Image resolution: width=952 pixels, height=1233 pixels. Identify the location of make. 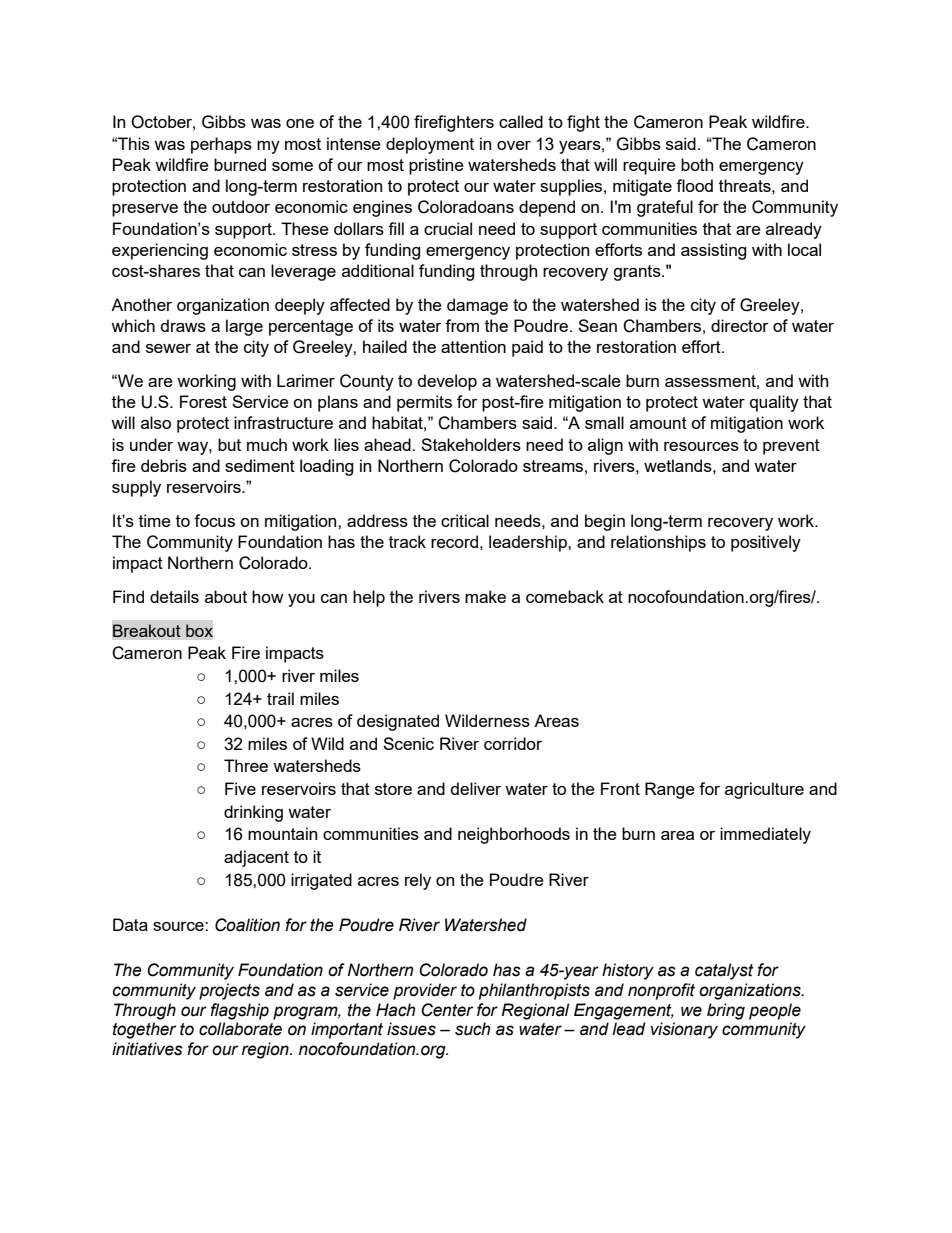
(485, 596).
